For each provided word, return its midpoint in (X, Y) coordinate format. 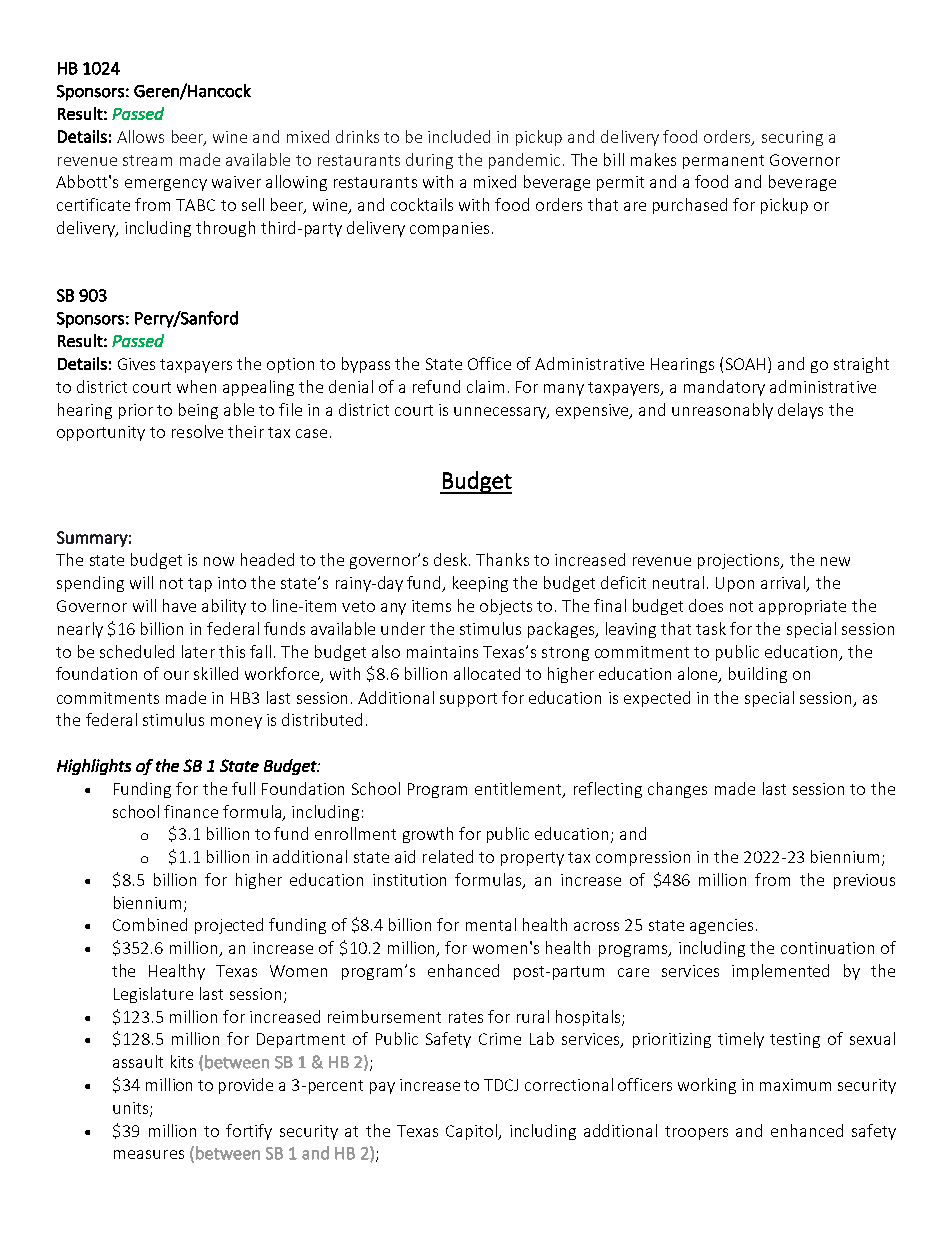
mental (491, 924)
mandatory (724, 388)
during (429, 161)
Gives (136, 364)
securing (792, 138)
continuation (827, 948)
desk (452, 559)
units (132, 1109)
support (468, 700)
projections (740, 561)
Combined (150, 924)
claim (485, 386)
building (758, 675)
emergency (166, 185)
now (219, 561)
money (236, 723)
